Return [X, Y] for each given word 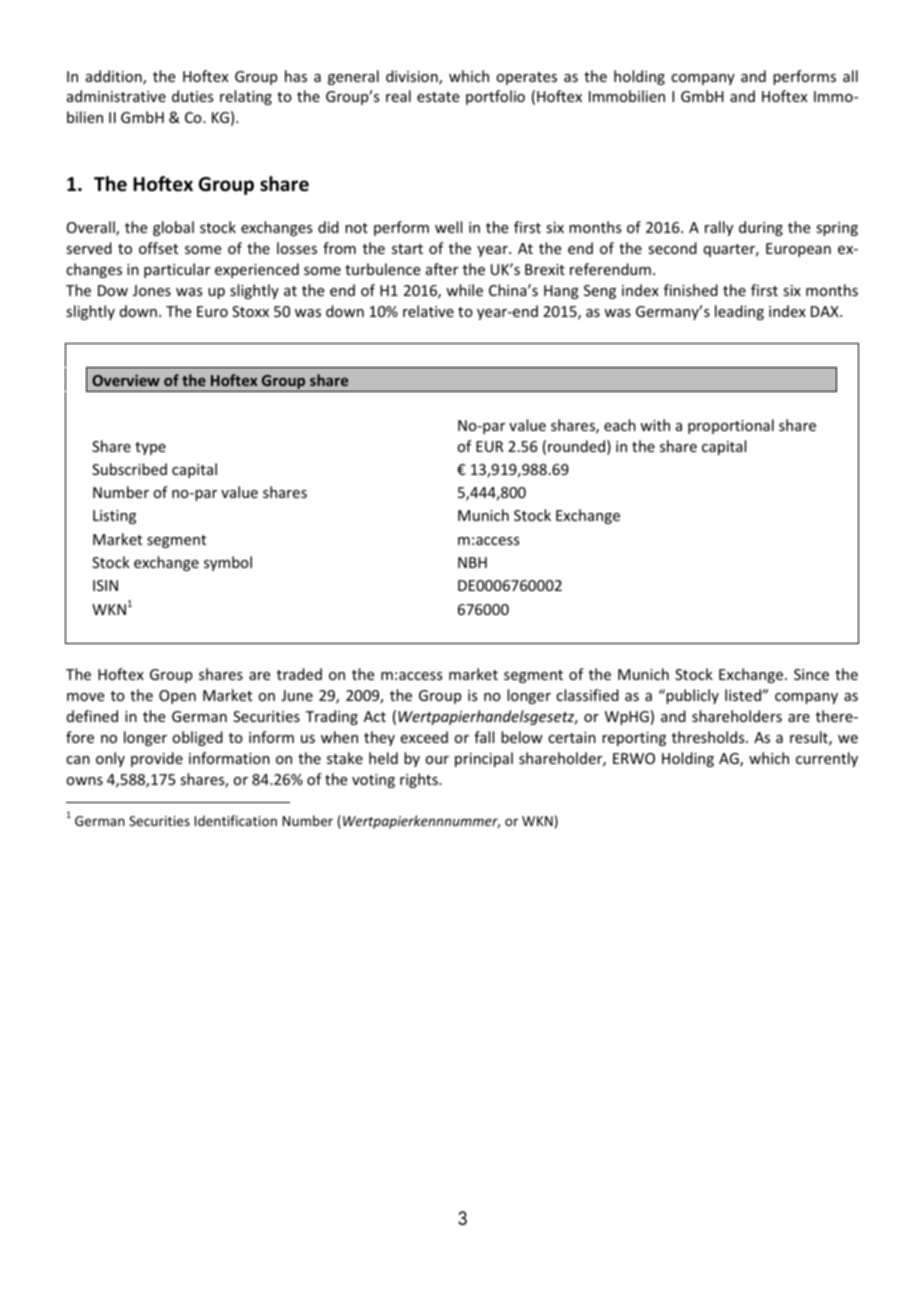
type [150, 448]
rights [420, 780]
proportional [731, 426]
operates [526, 78]
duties [192, 96]
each [620, 425]
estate [438, 97]
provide [157, 759]
